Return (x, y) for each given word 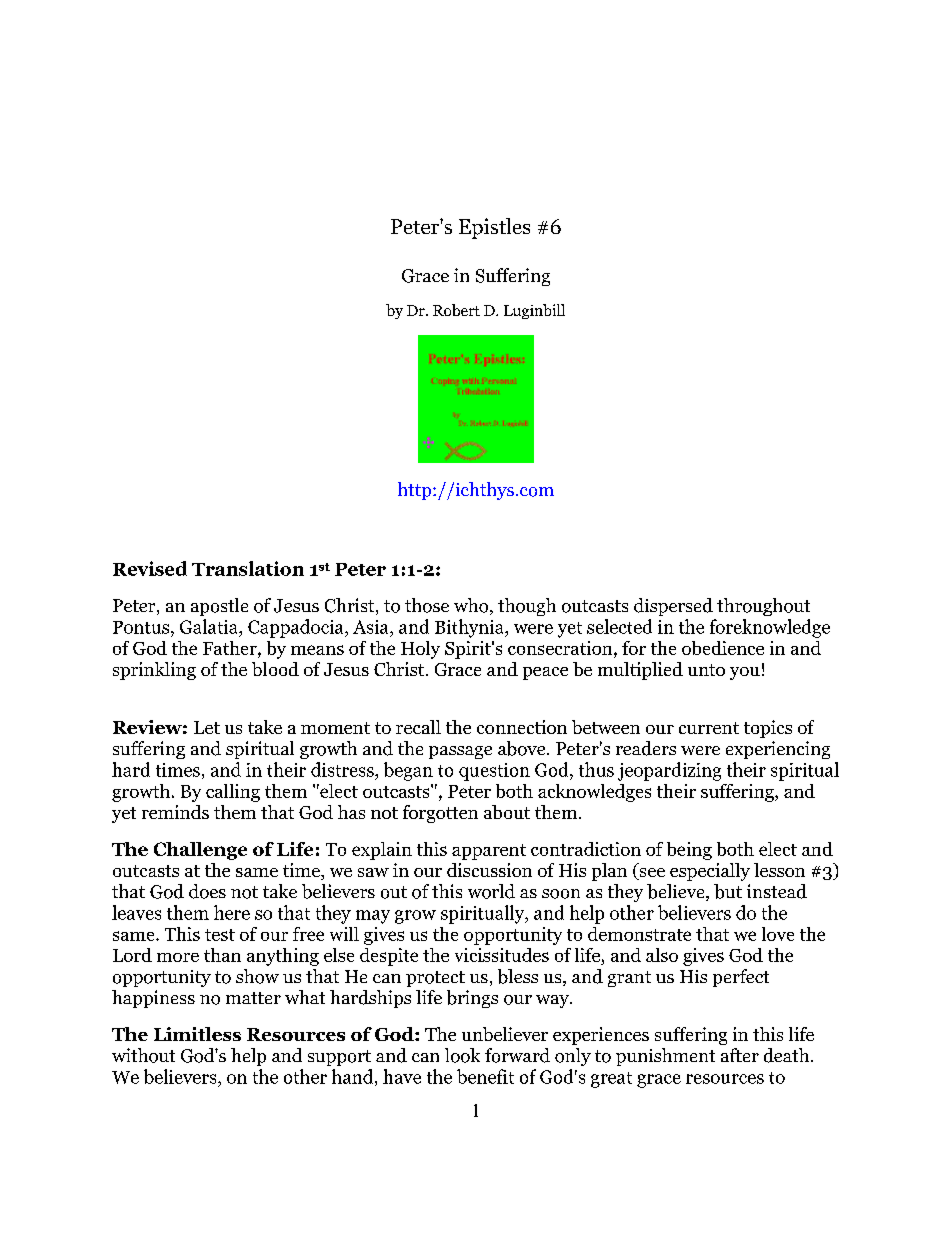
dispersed (673, 607)
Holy (420, 650)
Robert (456, 310)
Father (231, 648)
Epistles (494, 228)
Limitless (197, 1034)
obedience (723, 648)
